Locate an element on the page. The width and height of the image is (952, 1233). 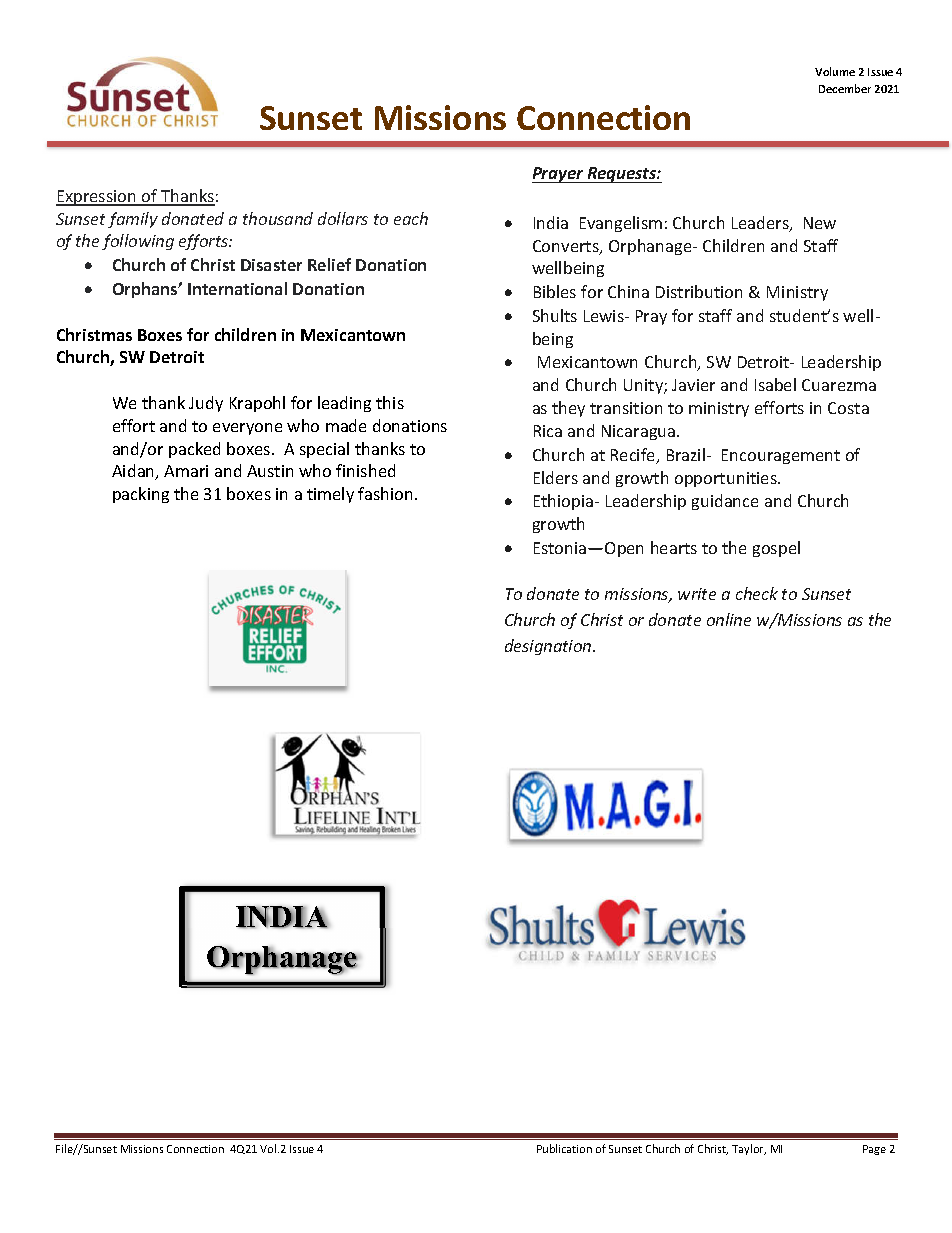
December is located at coordinates (845, 88).
